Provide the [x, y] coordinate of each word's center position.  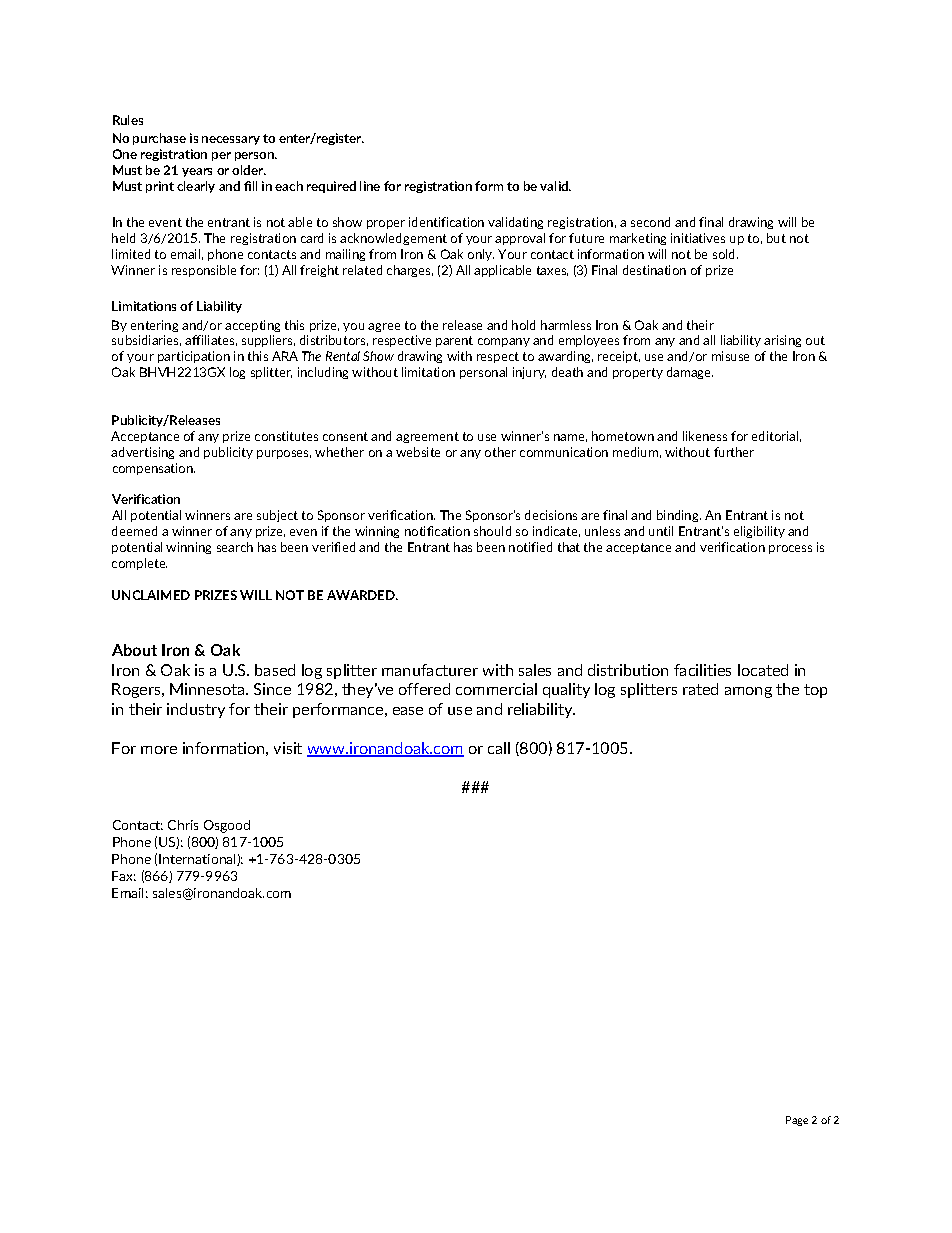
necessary [231, 140]
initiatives [698, 238]
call [499, 748]
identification [446, 222]
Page [797, 1121]
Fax [124, 876]
